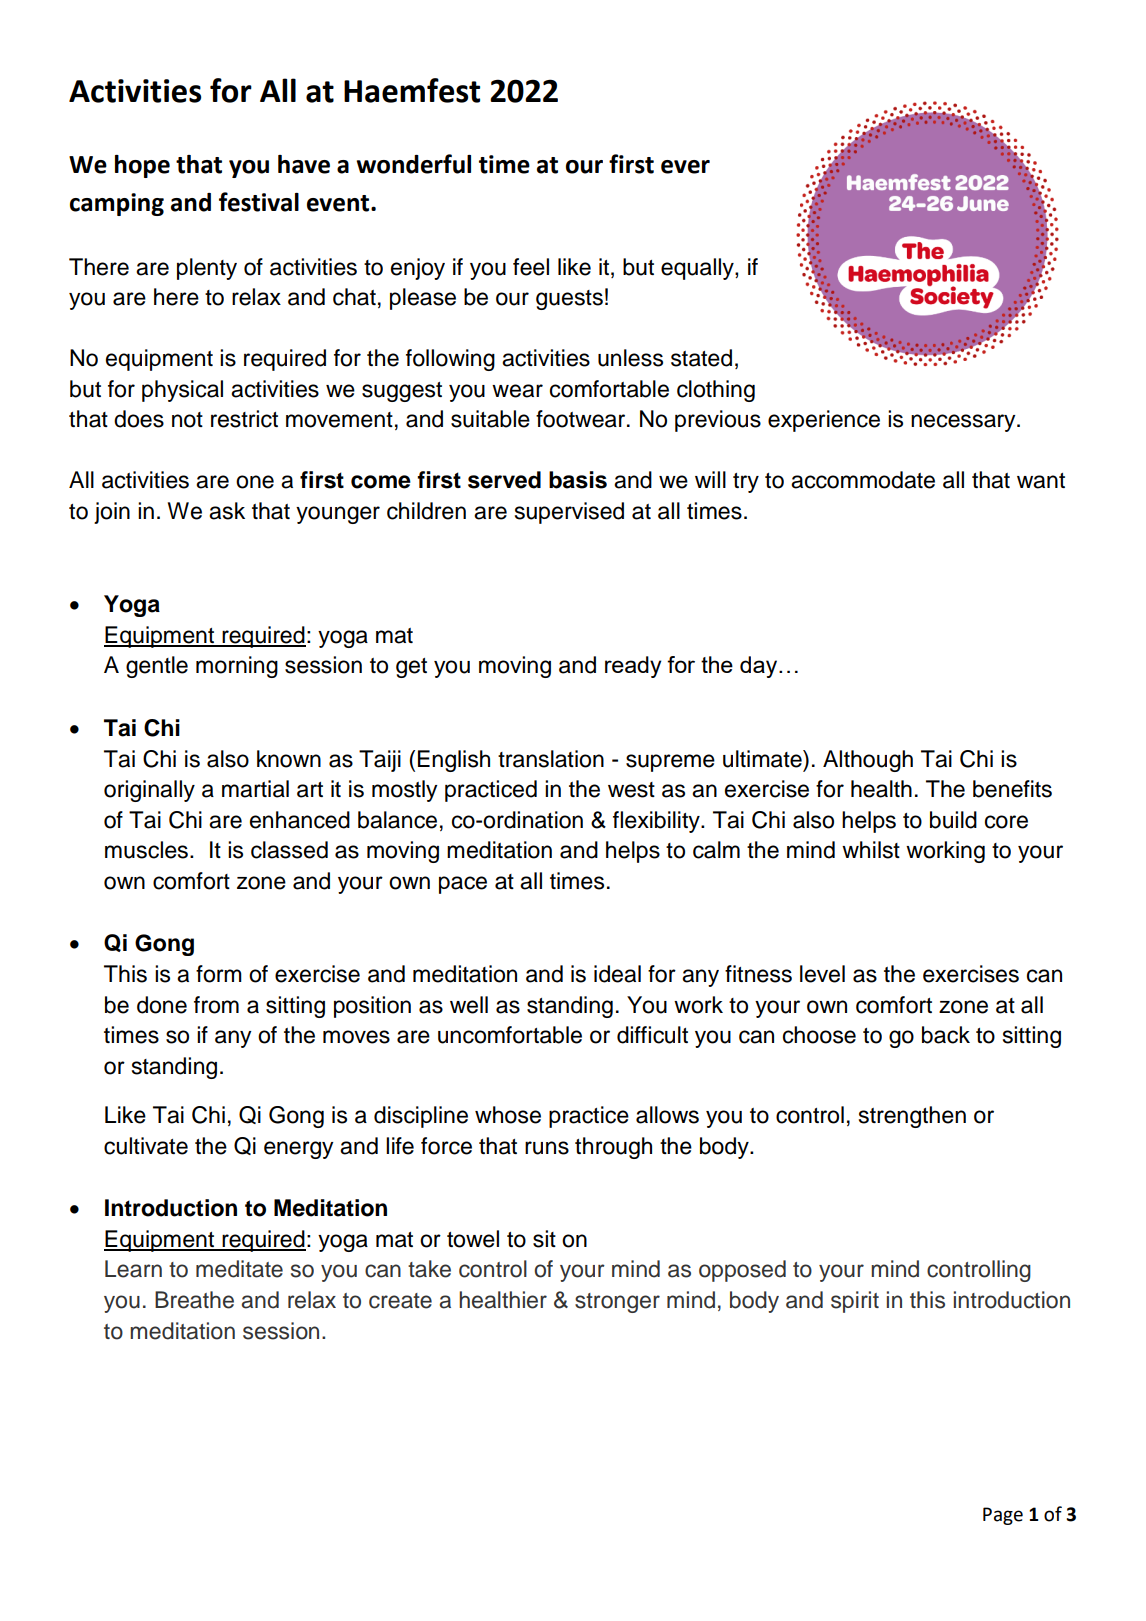 The image size is (1146, 1621). Describe the element at coordinates (194, 1300) in the screenshot. I see `Breathe` at that location.
